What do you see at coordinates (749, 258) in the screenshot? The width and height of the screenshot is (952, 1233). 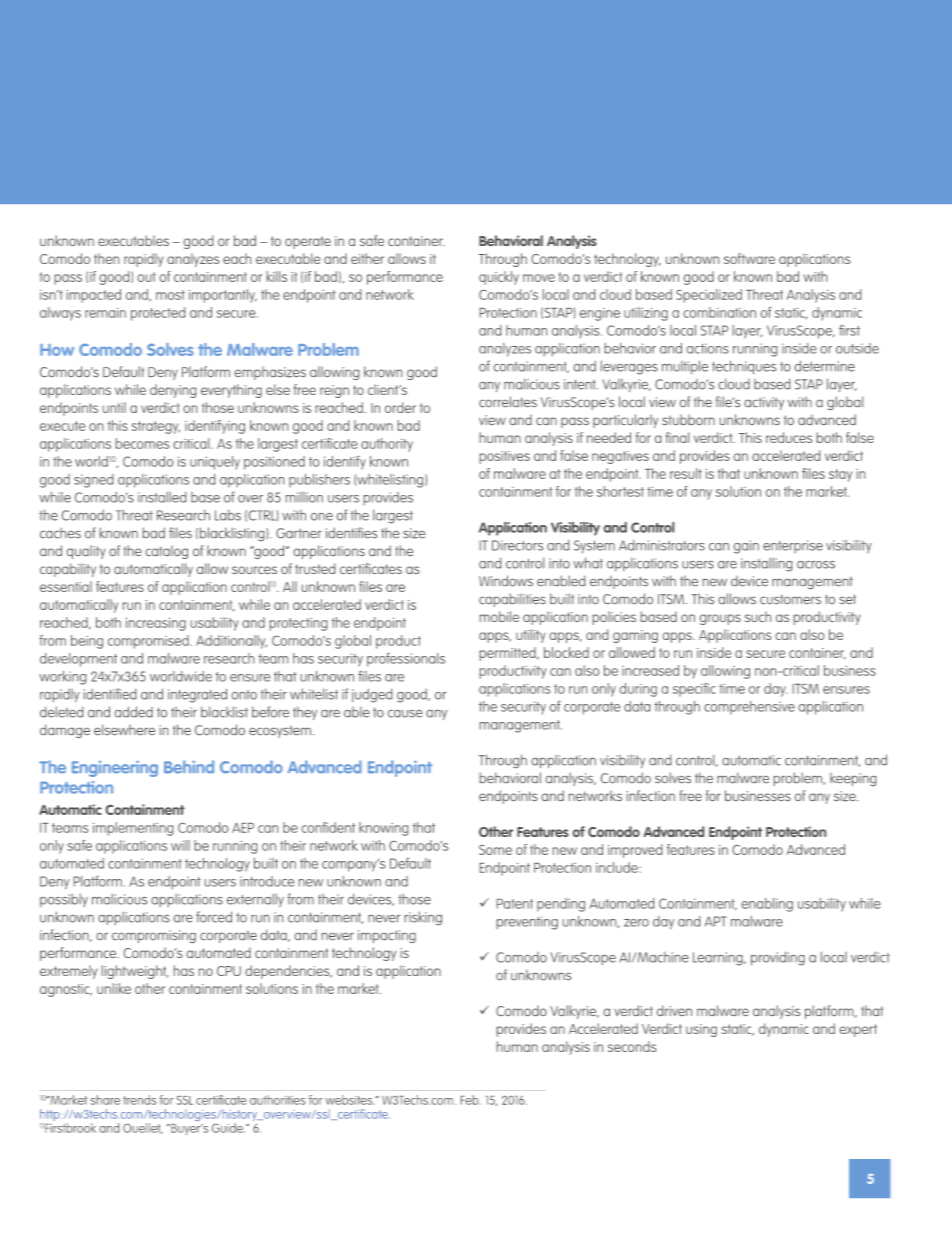 I see `software` at bounding box center [749, 258].
